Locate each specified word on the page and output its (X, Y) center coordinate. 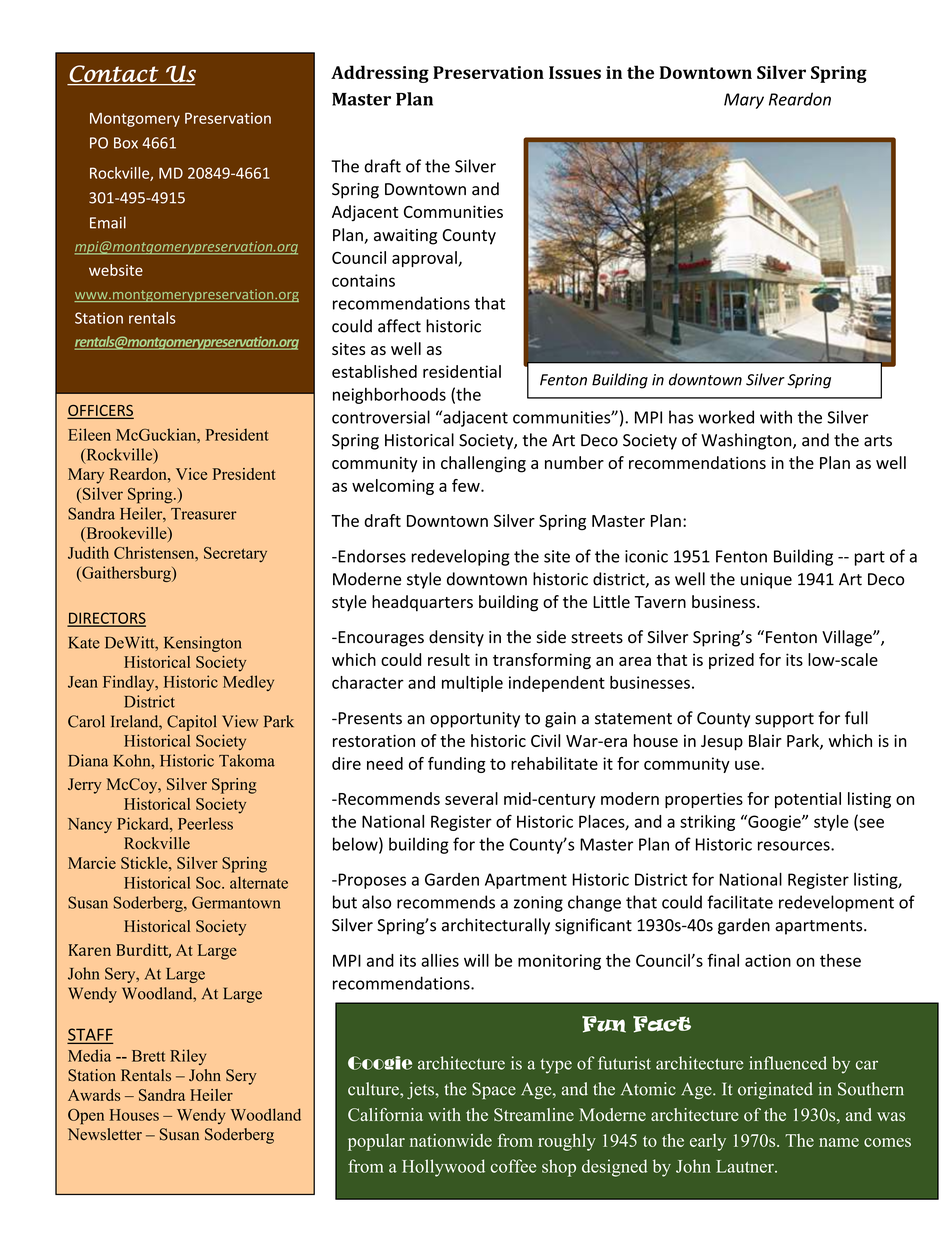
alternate (259, 882)
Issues (575, 72)
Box (126, 143)
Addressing (380, 74)
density (456, 638)
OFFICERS (100, 411)
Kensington (202, 644)
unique (766, 581)
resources (795, 846)
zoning (538, 904)
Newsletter (105, 1134)
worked (726, 417)
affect (399, 326)
